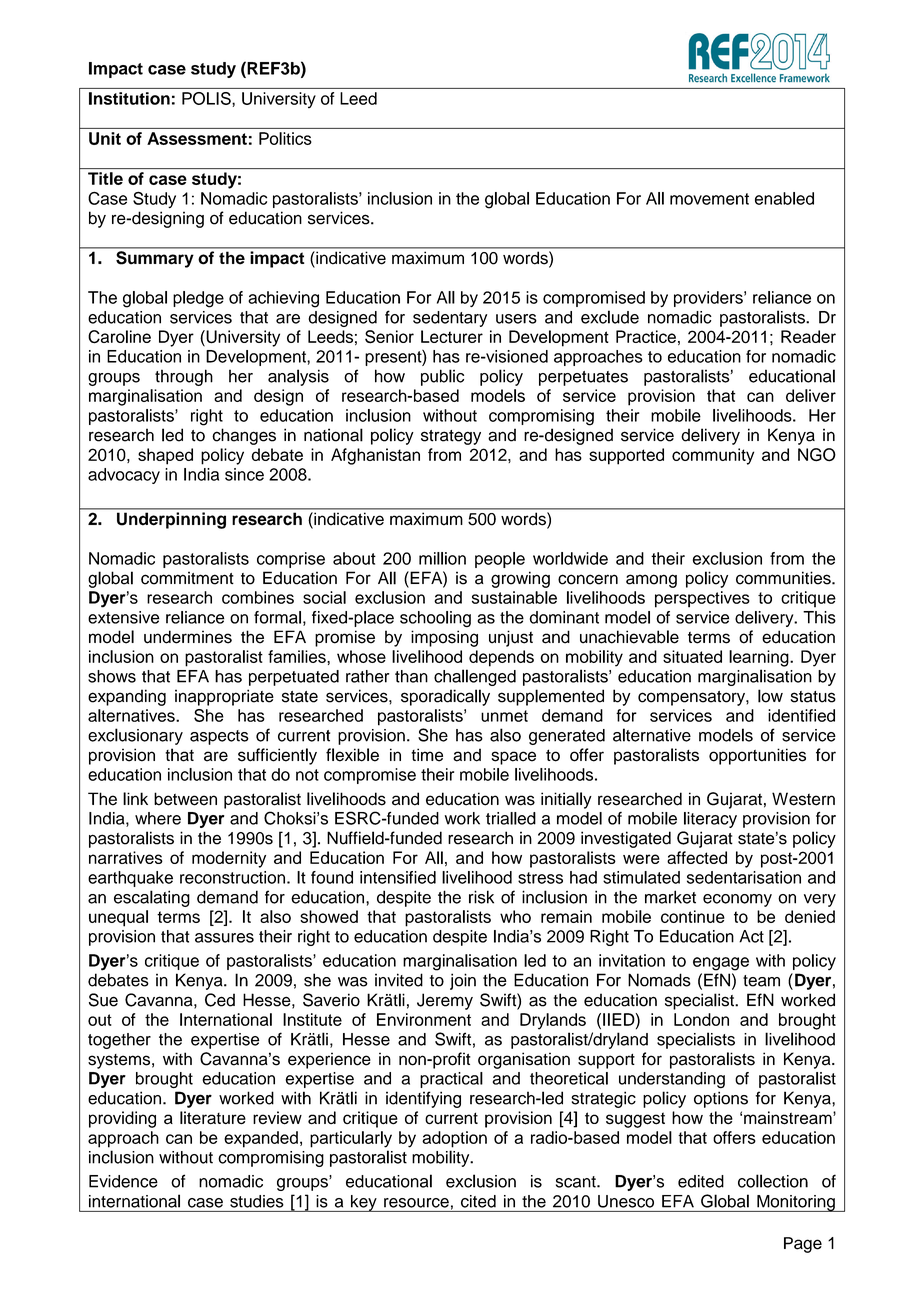 The height and width of the screenshot is (1308, 924). Describe the element at coordinates (721, 964) in the screenshot. I see `engage` at that location.
